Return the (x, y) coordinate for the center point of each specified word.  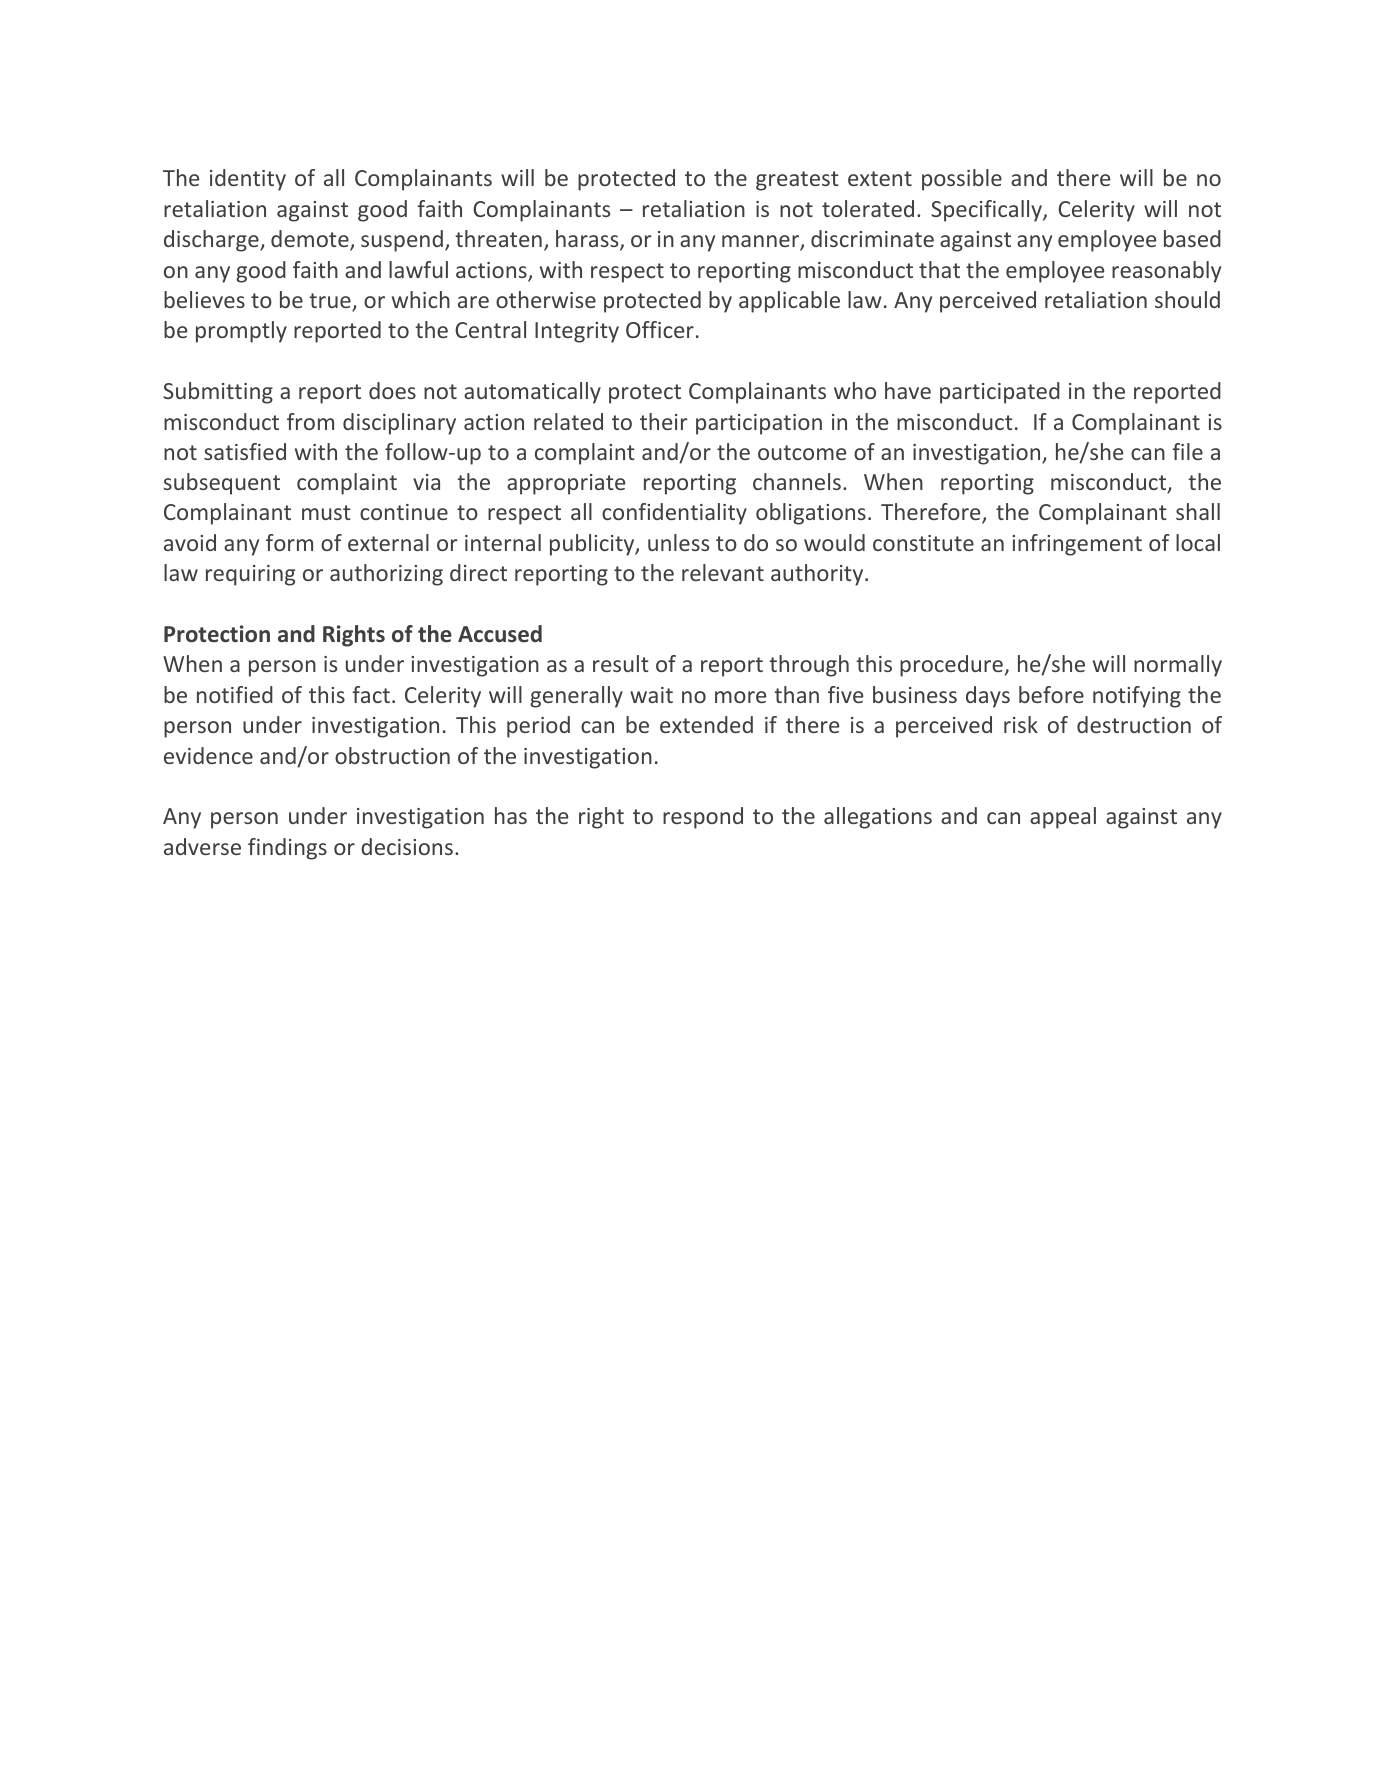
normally (1178, 666)
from (310, 421)
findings (287, 849)
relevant (723, 572)
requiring (250, 575)
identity (248, 180)
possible (962, 180)
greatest (797, 181)
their (664, 421)
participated (1000, 393)
